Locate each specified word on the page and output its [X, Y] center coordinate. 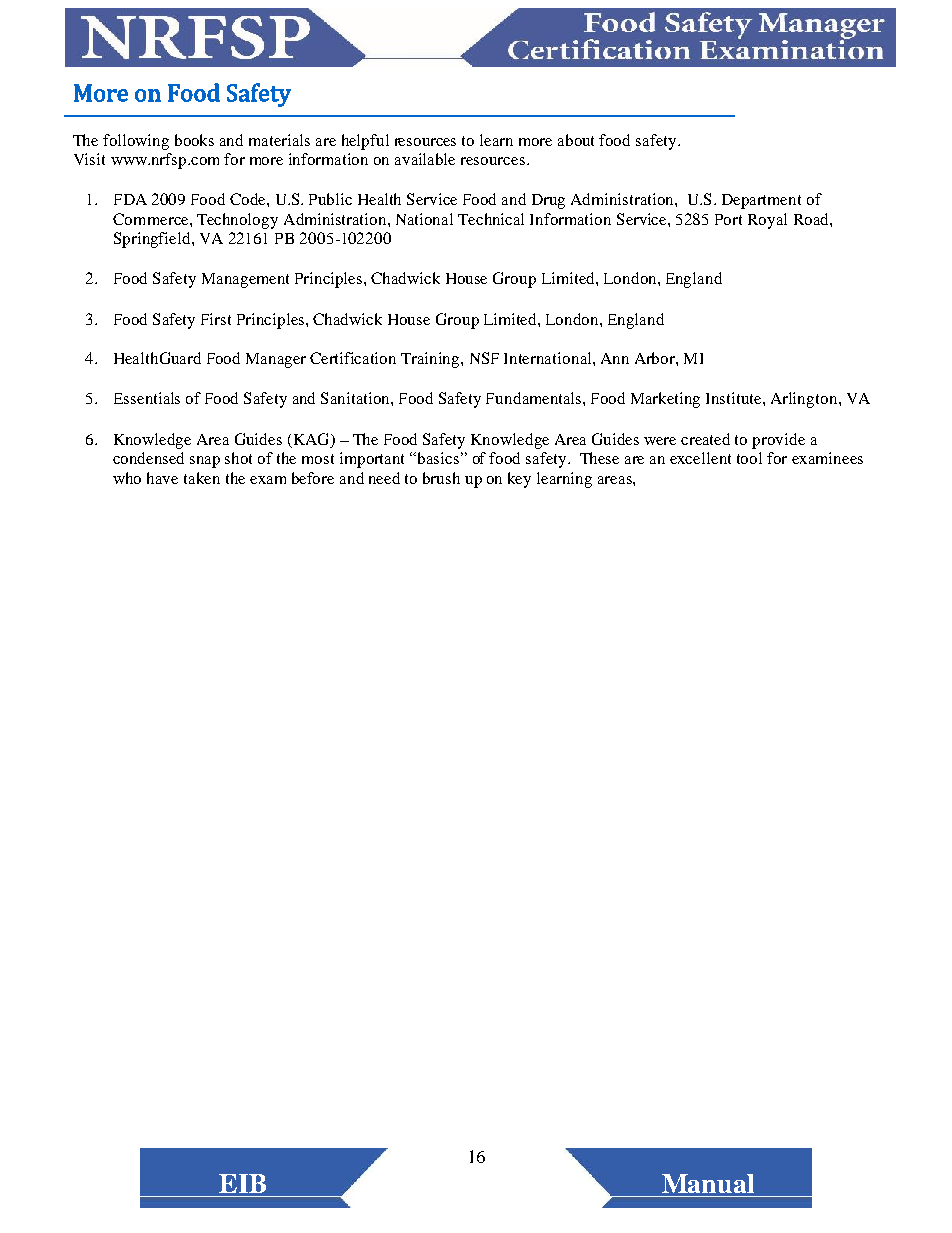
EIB [242, 1183]
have [162, 478]
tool [749, 458]
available [425, 159]
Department [761, 201]
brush [441, 478]
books [194, 140]
